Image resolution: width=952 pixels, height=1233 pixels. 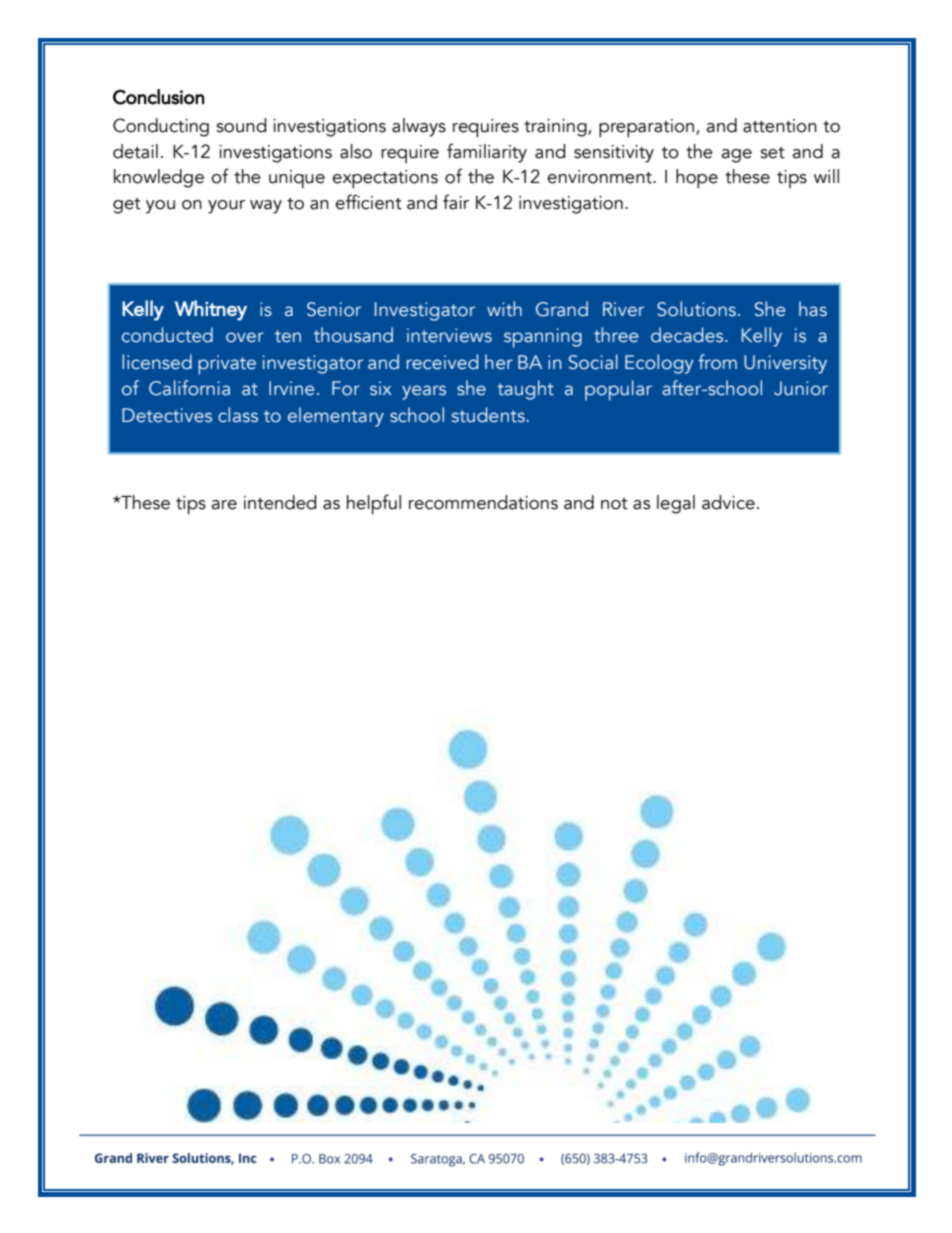 What do you see at coordinates (697, 179) in the document?
I see `hope` at bounding box center [697, 179].
